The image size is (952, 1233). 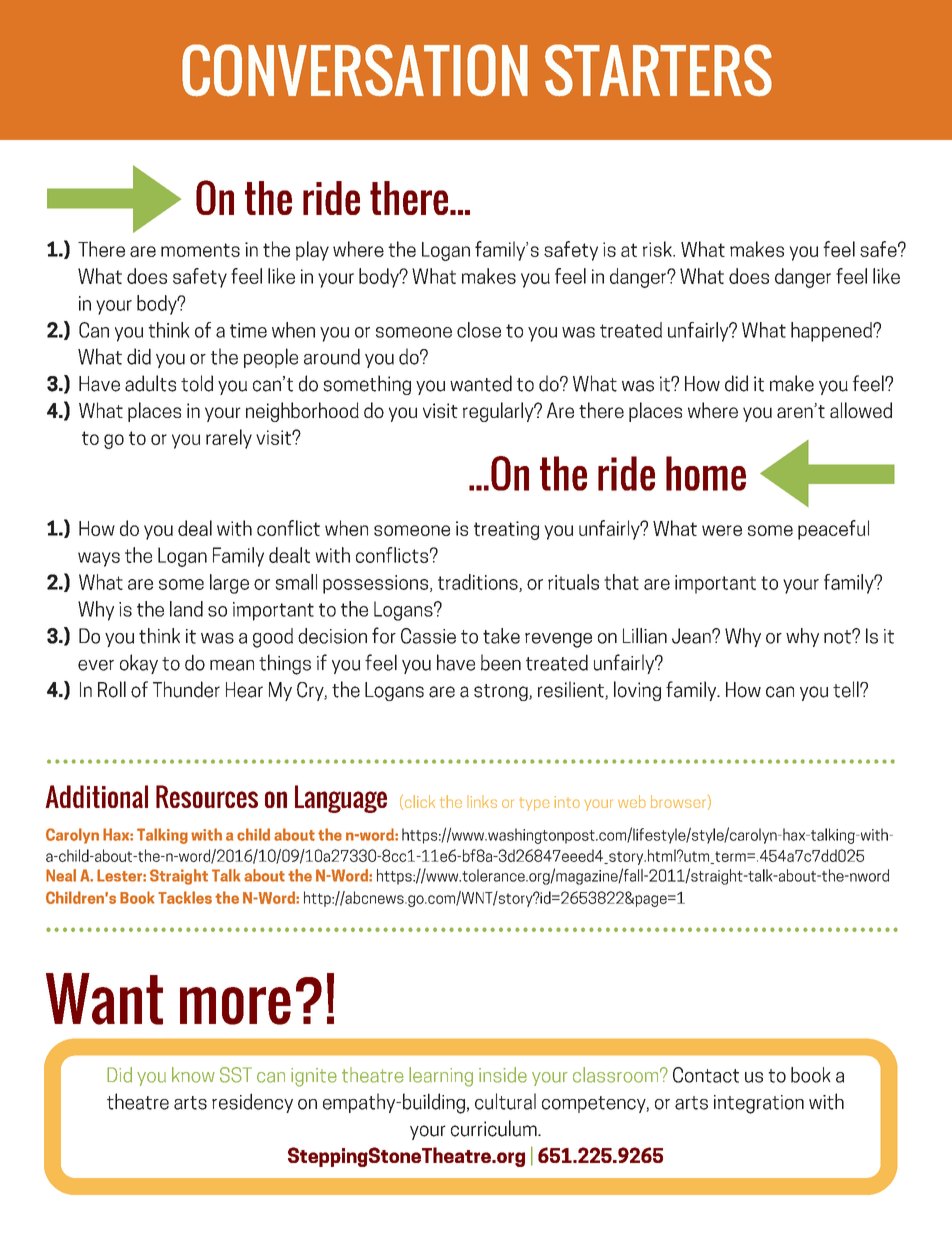 I want to click on CONVERSATION, so click(x=355, y=70).
